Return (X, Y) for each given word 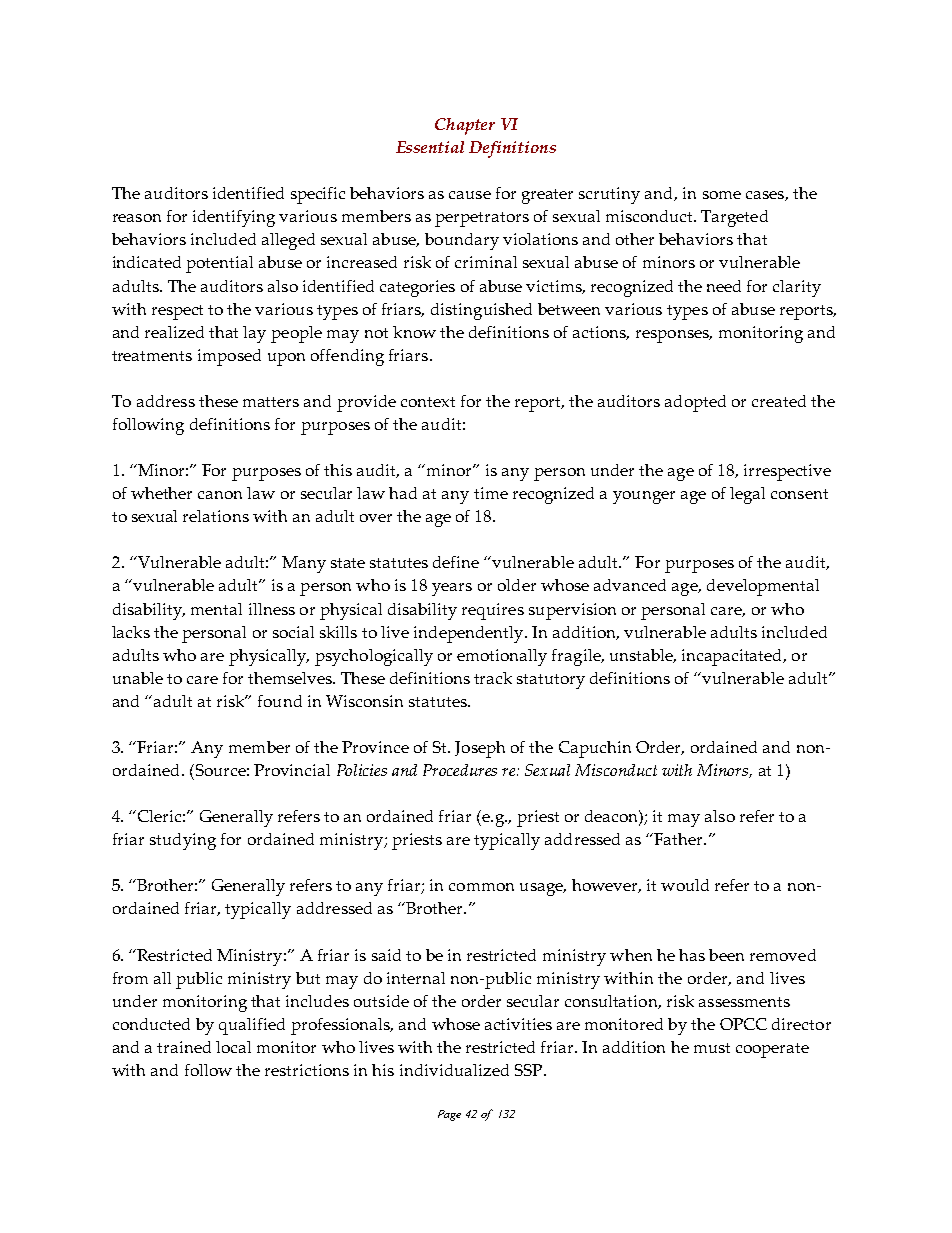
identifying (234, 218)
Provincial (292, 770)
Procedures (460, 770)
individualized (454, 1070)
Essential (430, 147)
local (233, 1047)
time (491, 493)
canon (220, 495)
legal (747, 495)
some (722, 195)
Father (679, 839)
